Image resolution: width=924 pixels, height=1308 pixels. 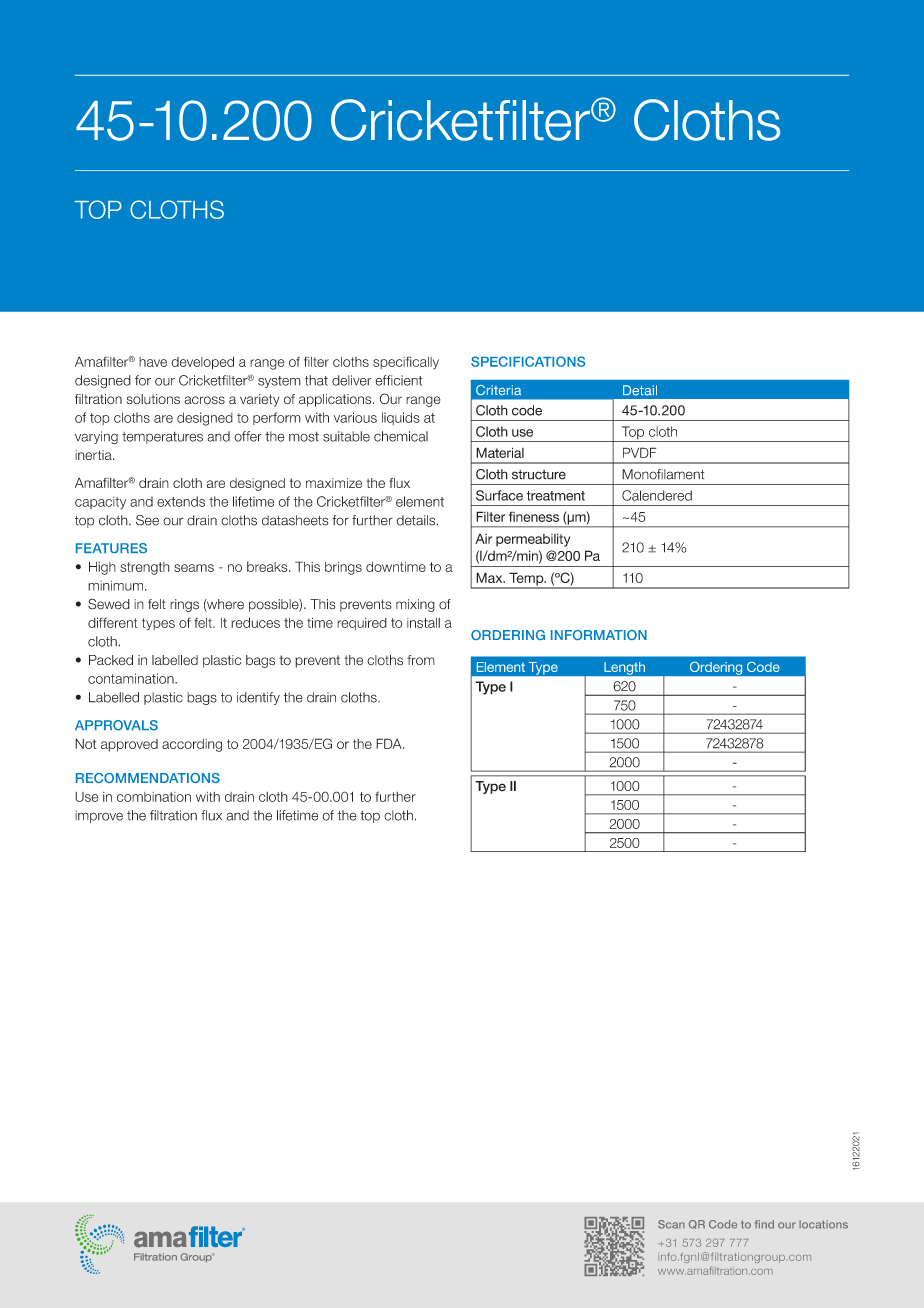 I want to click on locations, so click(x=823, y=1224).
